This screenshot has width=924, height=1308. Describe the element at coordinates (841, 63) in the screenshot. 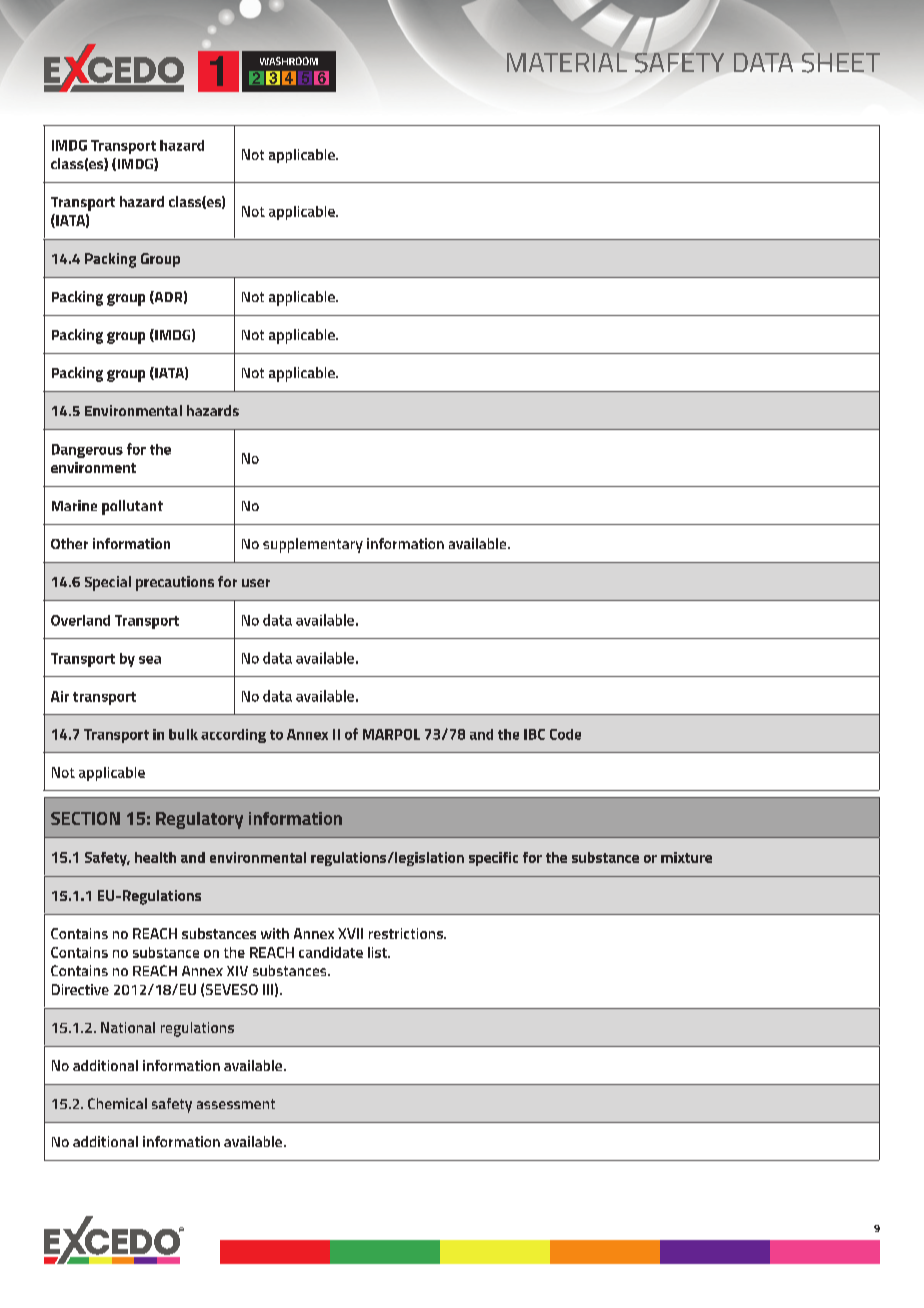

I see `SHEET` at that location.
